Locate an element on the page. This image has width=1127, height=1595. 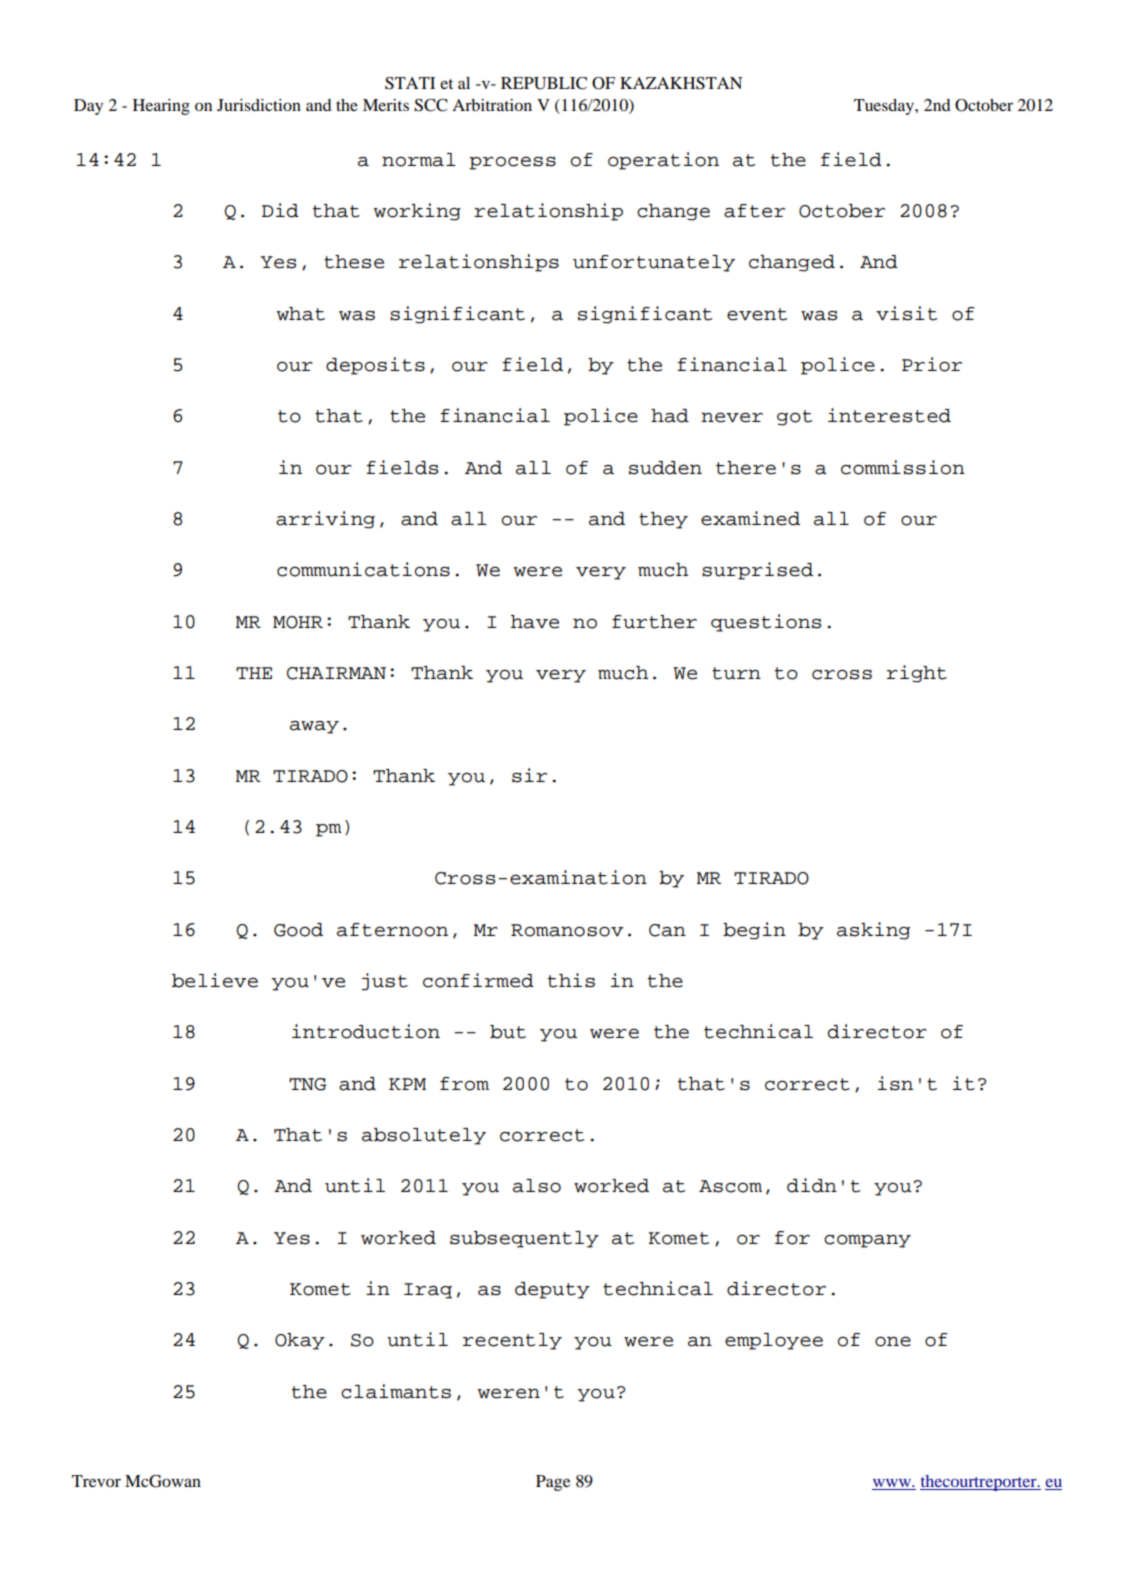
company is located at coordinates (867, 1241).
